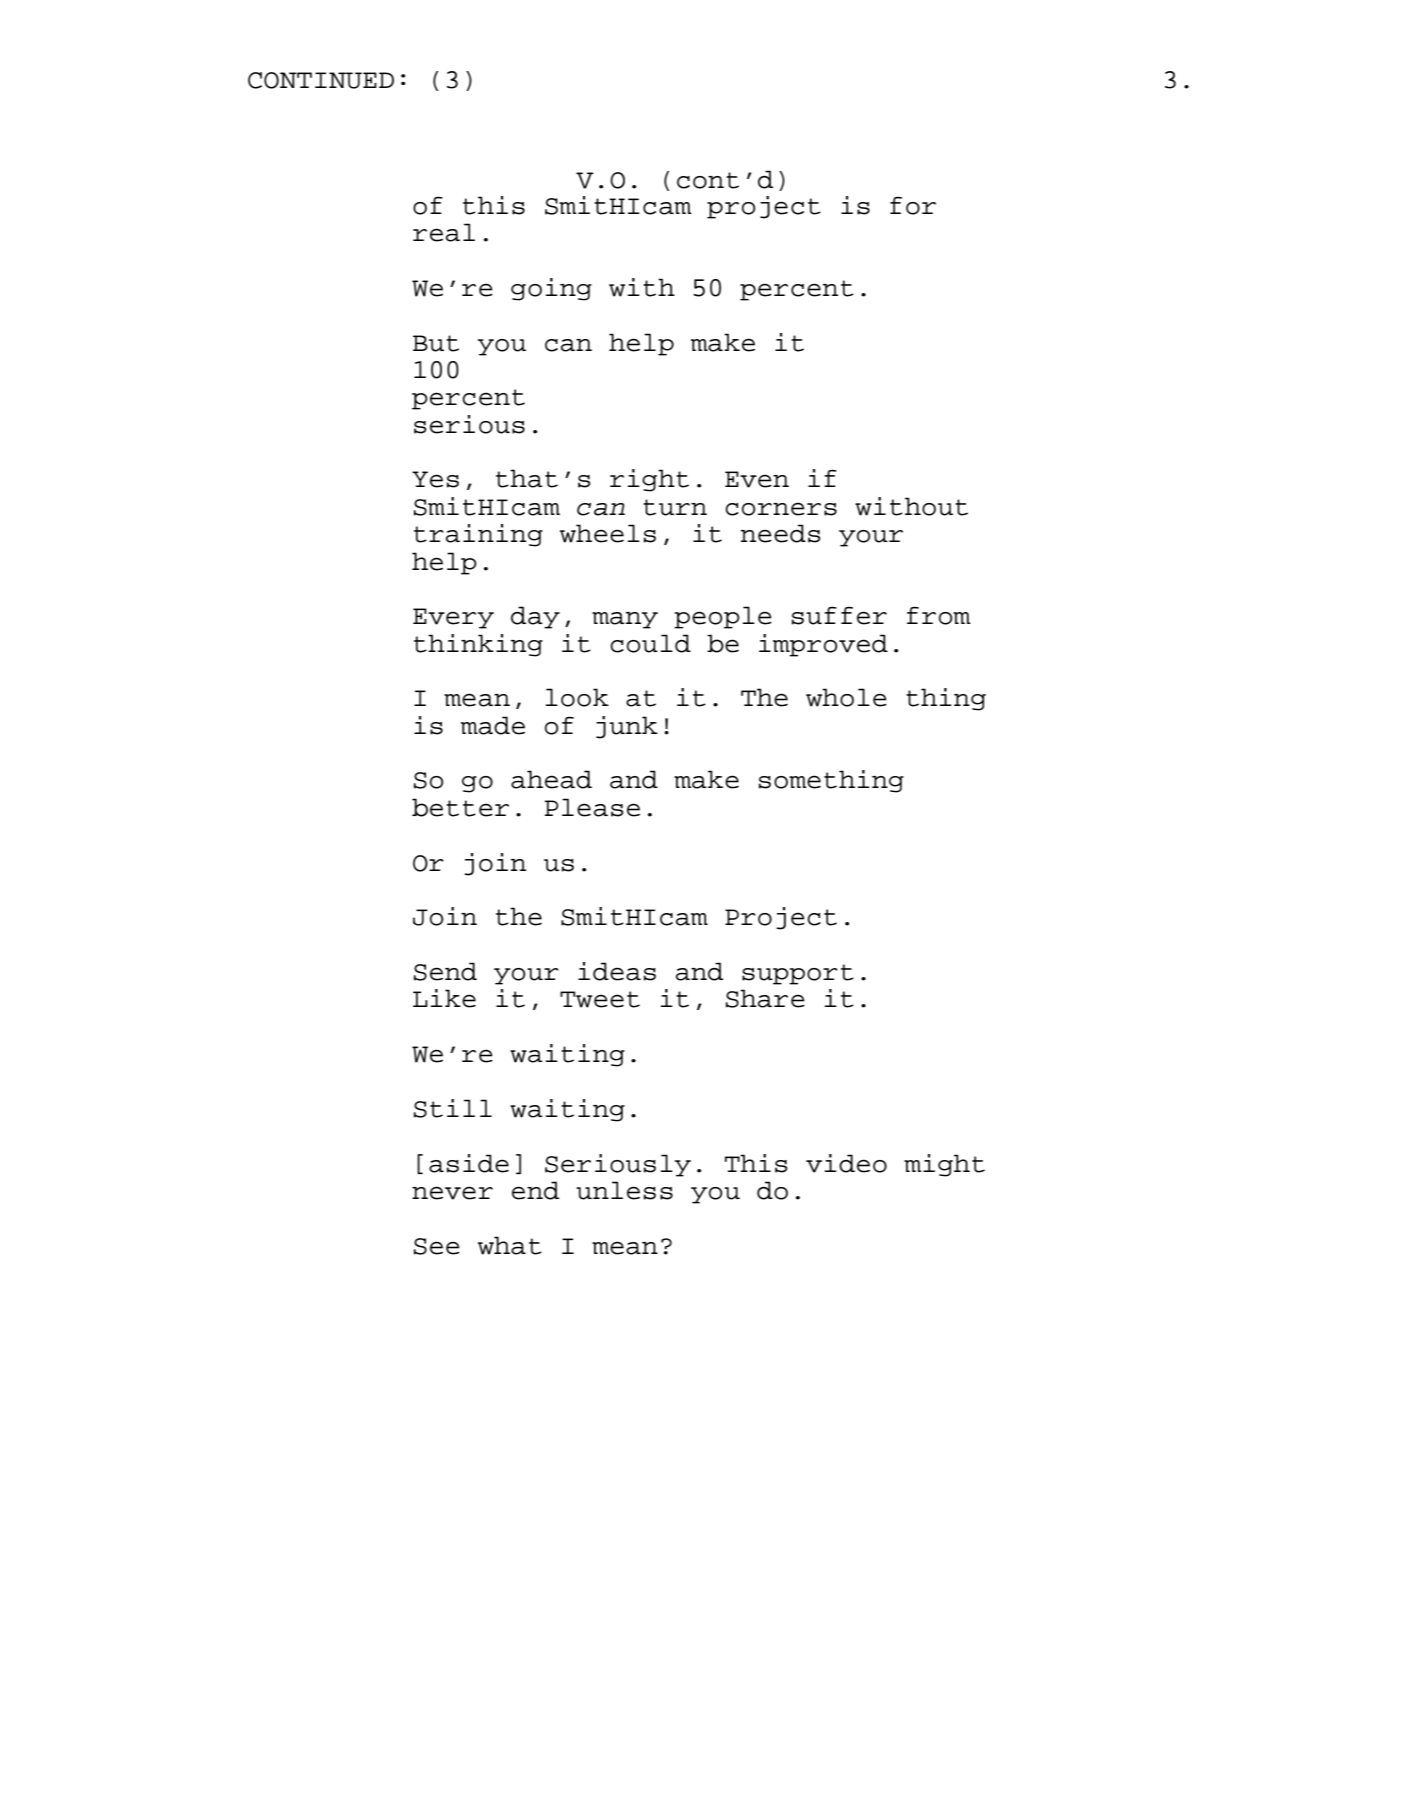 The width and height of the screenshot is (1401, 1813). What do you see at coordinates (846, 1163) in the screenshot?
I see `video` at bounding box center [846, 1163].
